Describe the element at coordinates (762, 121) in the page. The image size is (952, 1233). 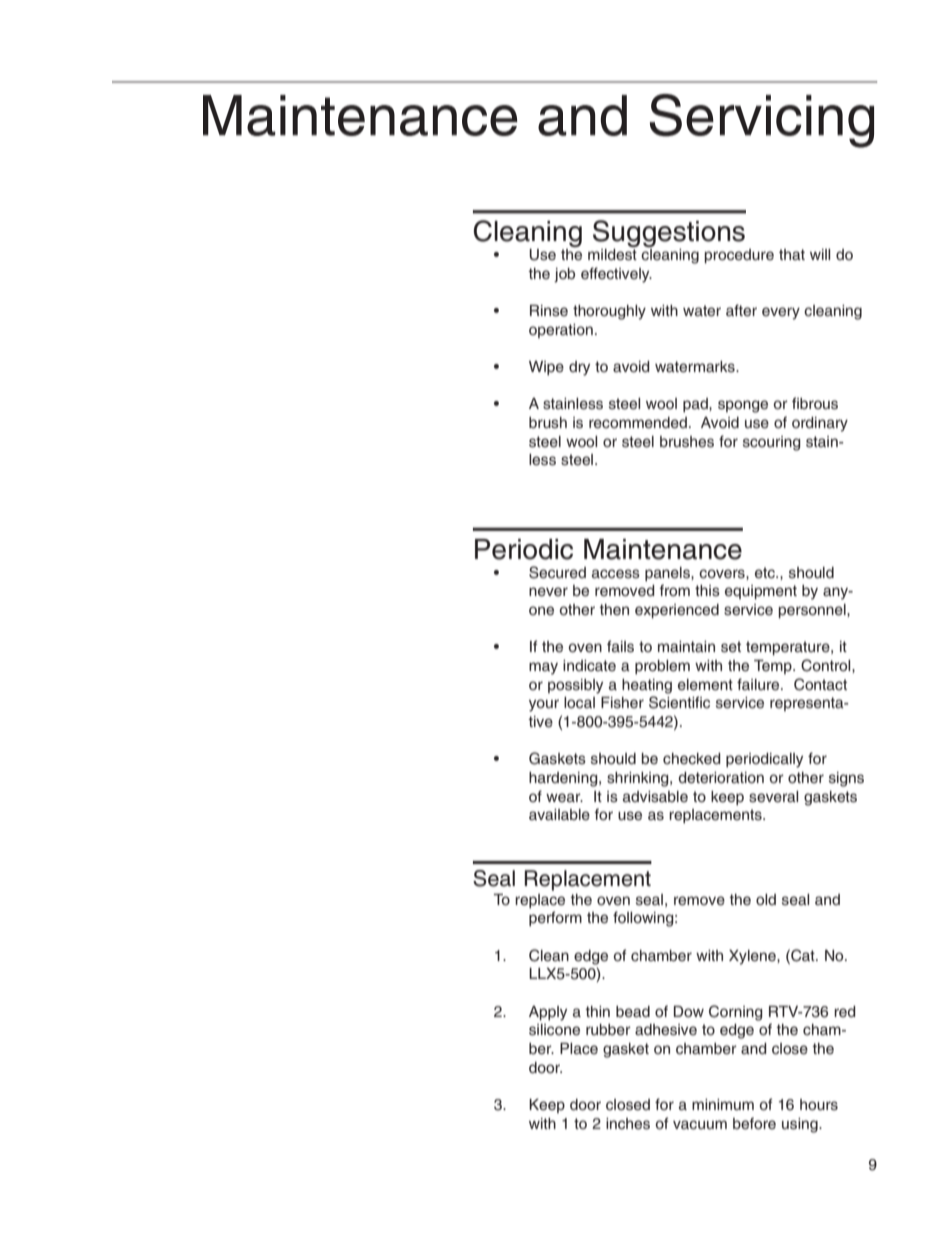
I see `Servicing` at that location.
